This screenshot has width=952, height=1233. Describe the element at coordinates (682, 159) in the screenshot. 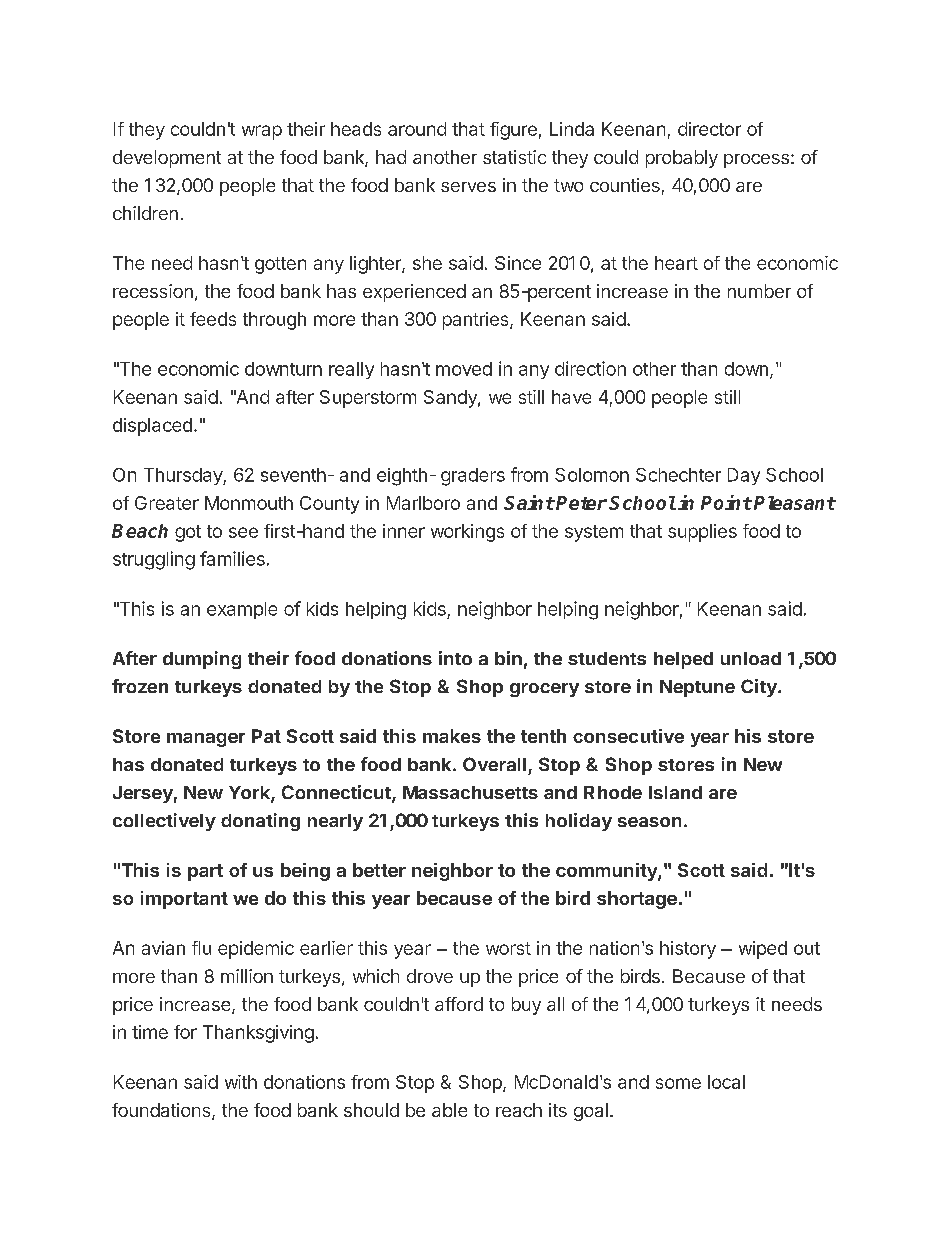

I see `probably` at that location.
